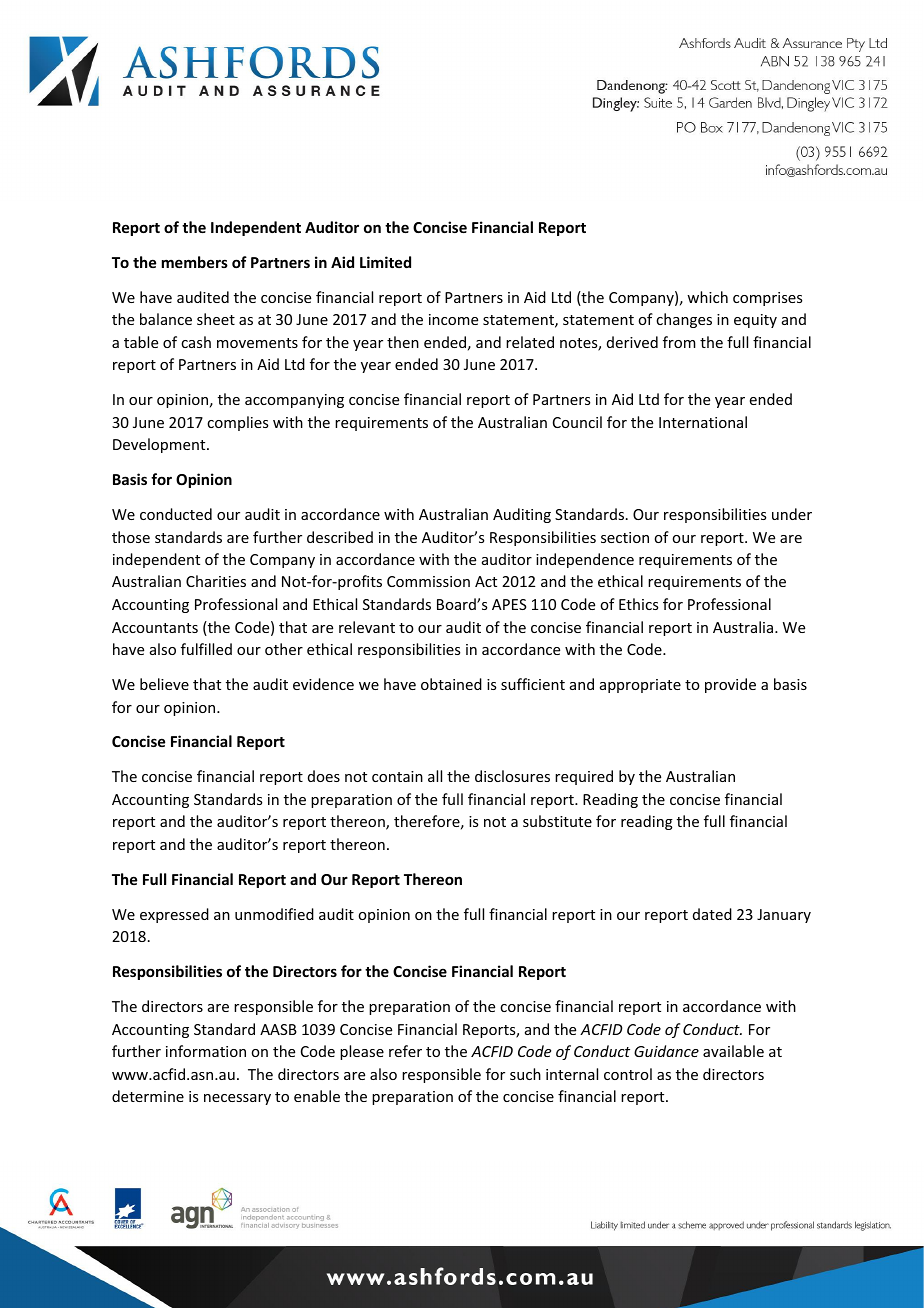 The width and height of the screenshot is (924, 1308). What do you see at coordinates (525, 1074) in the screenshot?
I see `such` at bounding box center [525, 1074].
